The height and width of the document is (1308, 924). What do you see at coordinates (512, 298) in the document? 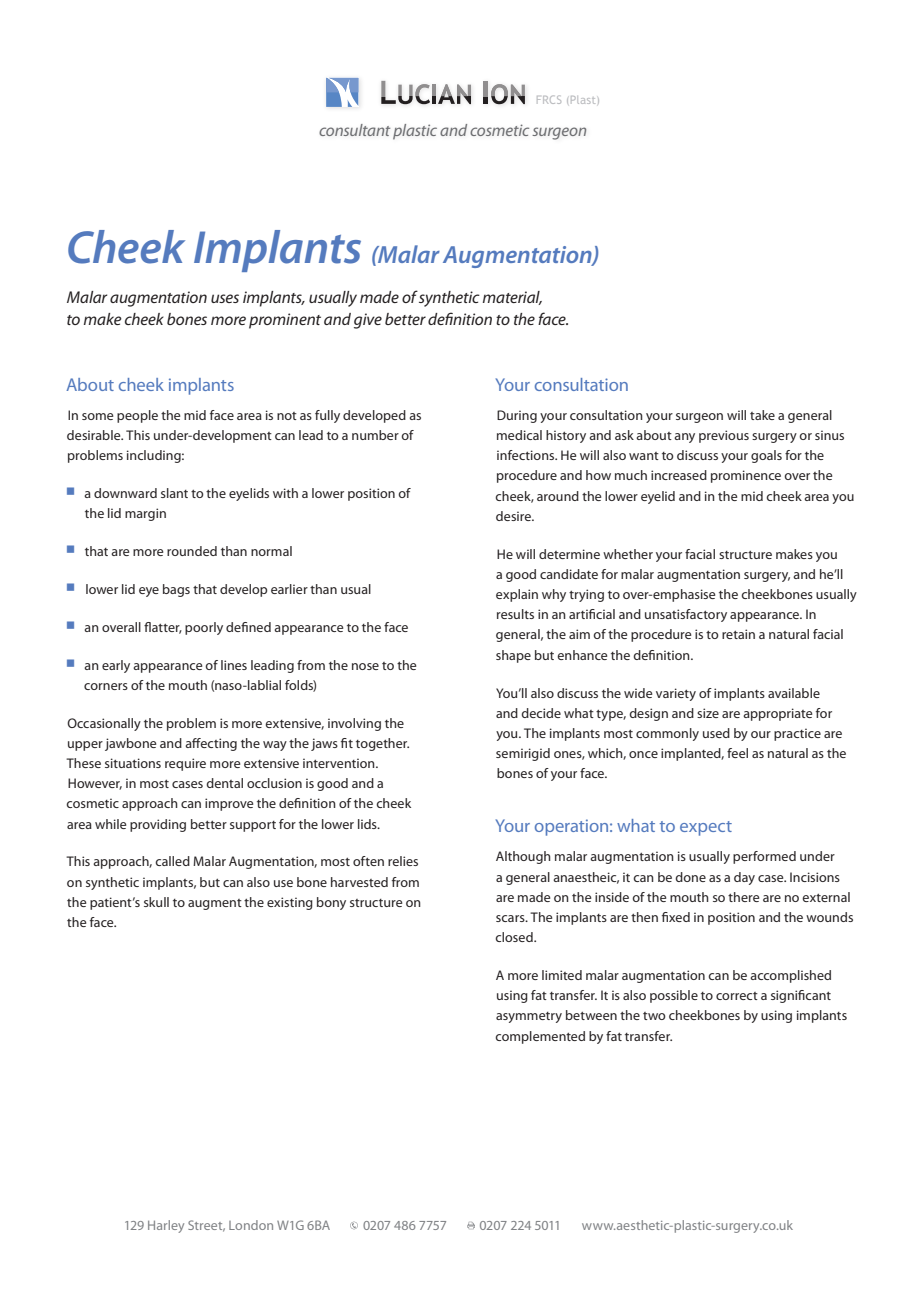
I see `material` at bounding box center [512, 298].
